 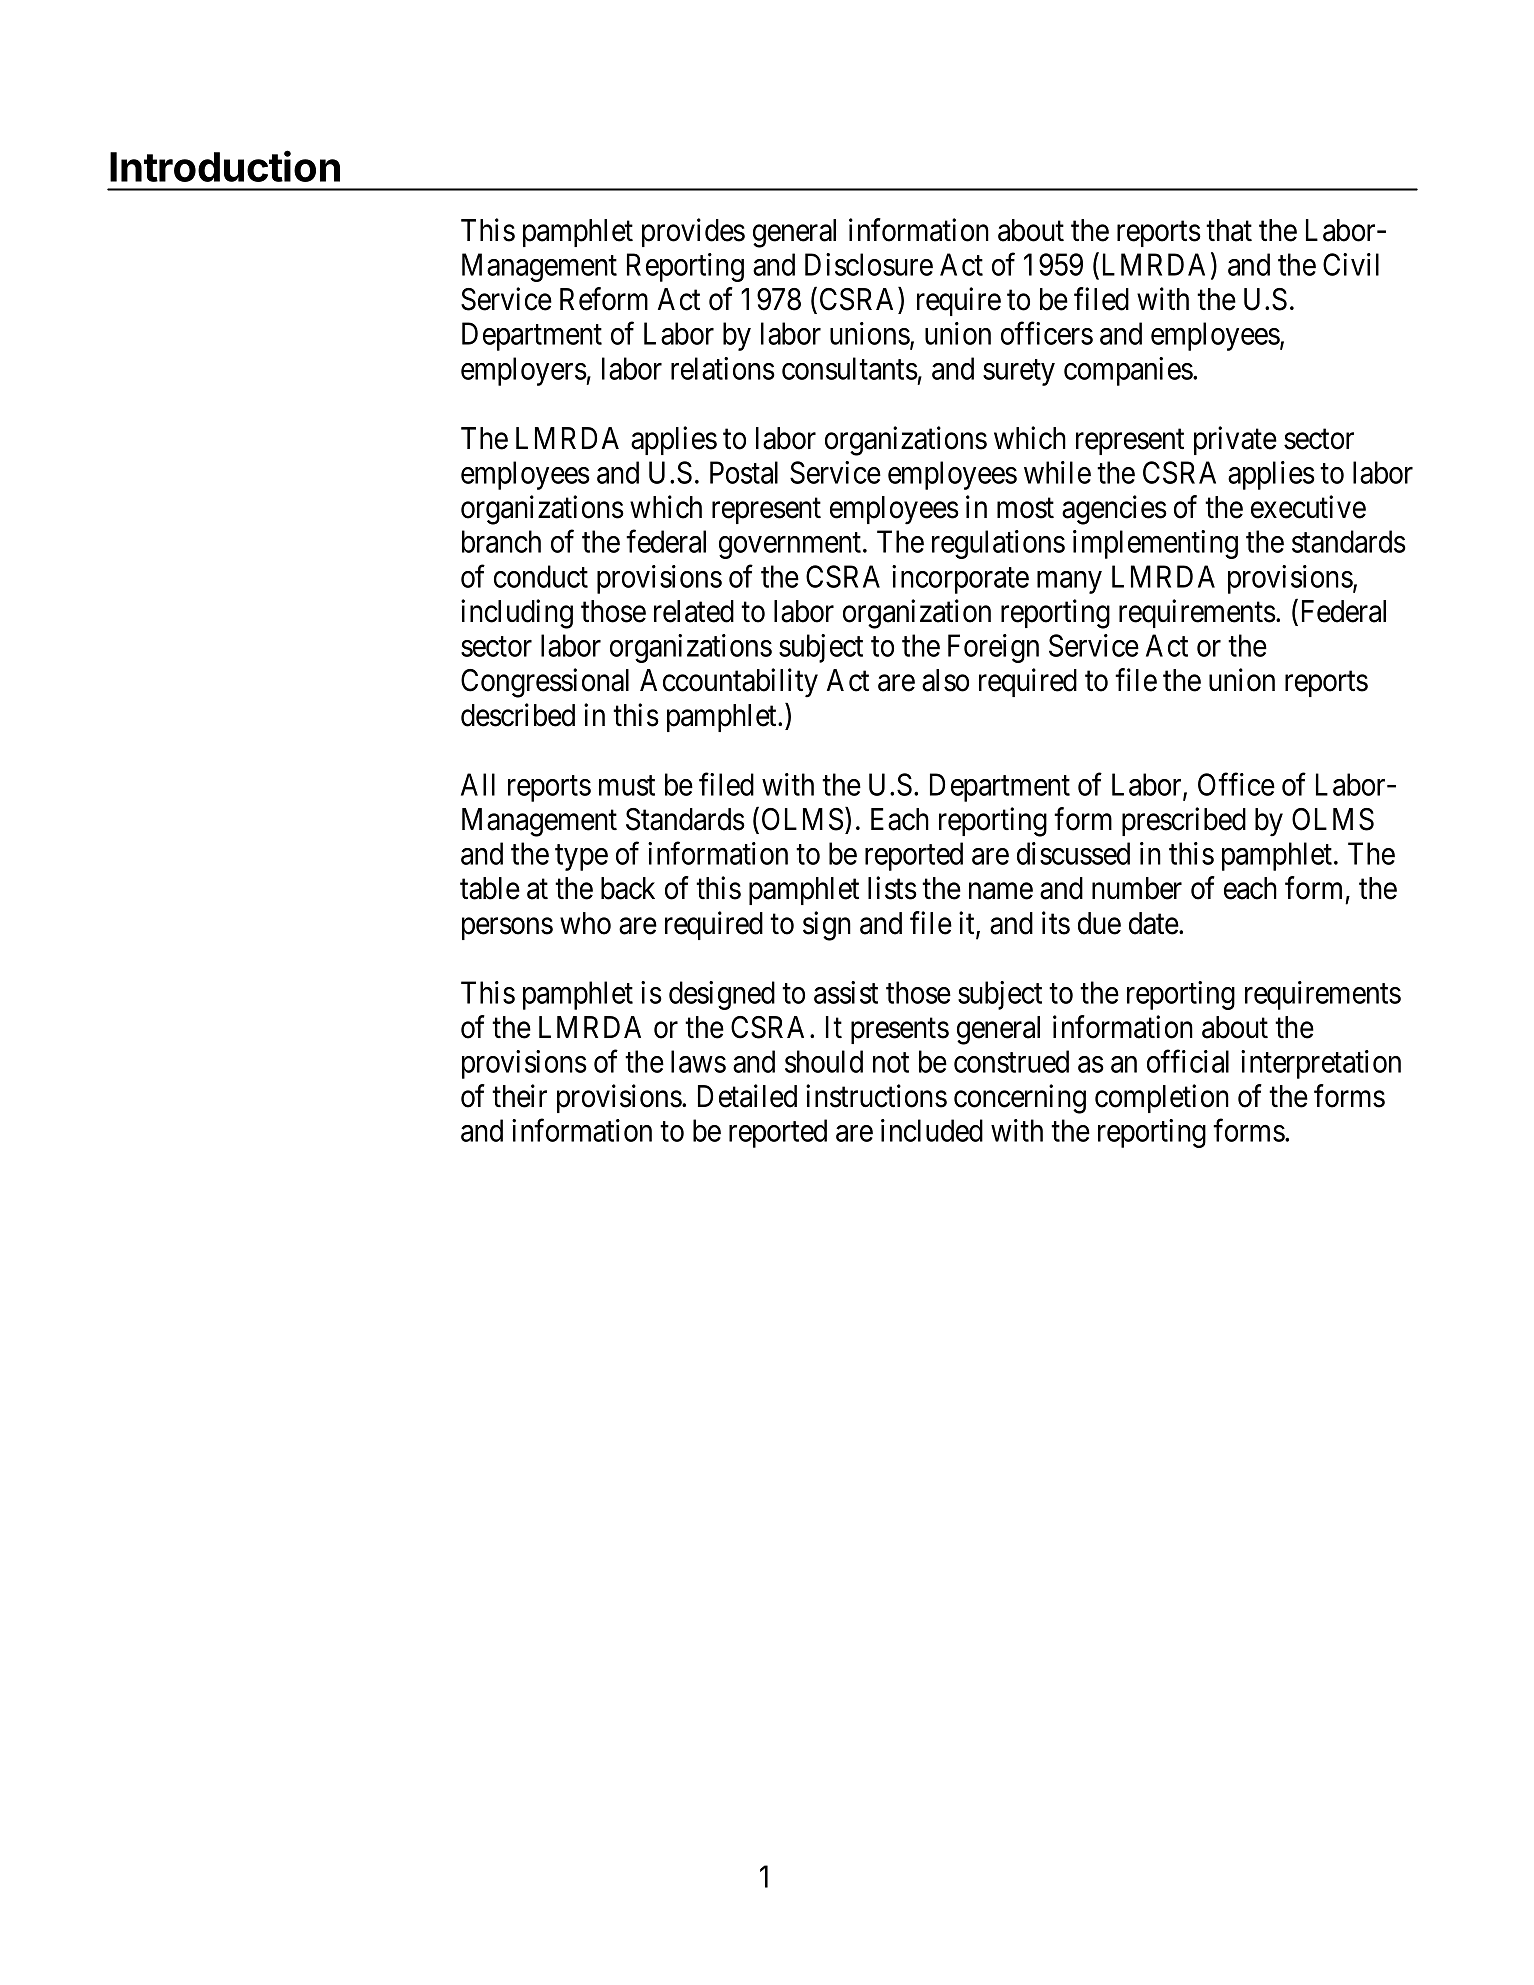 I want to click on their, so click(x=519, y=1096).
